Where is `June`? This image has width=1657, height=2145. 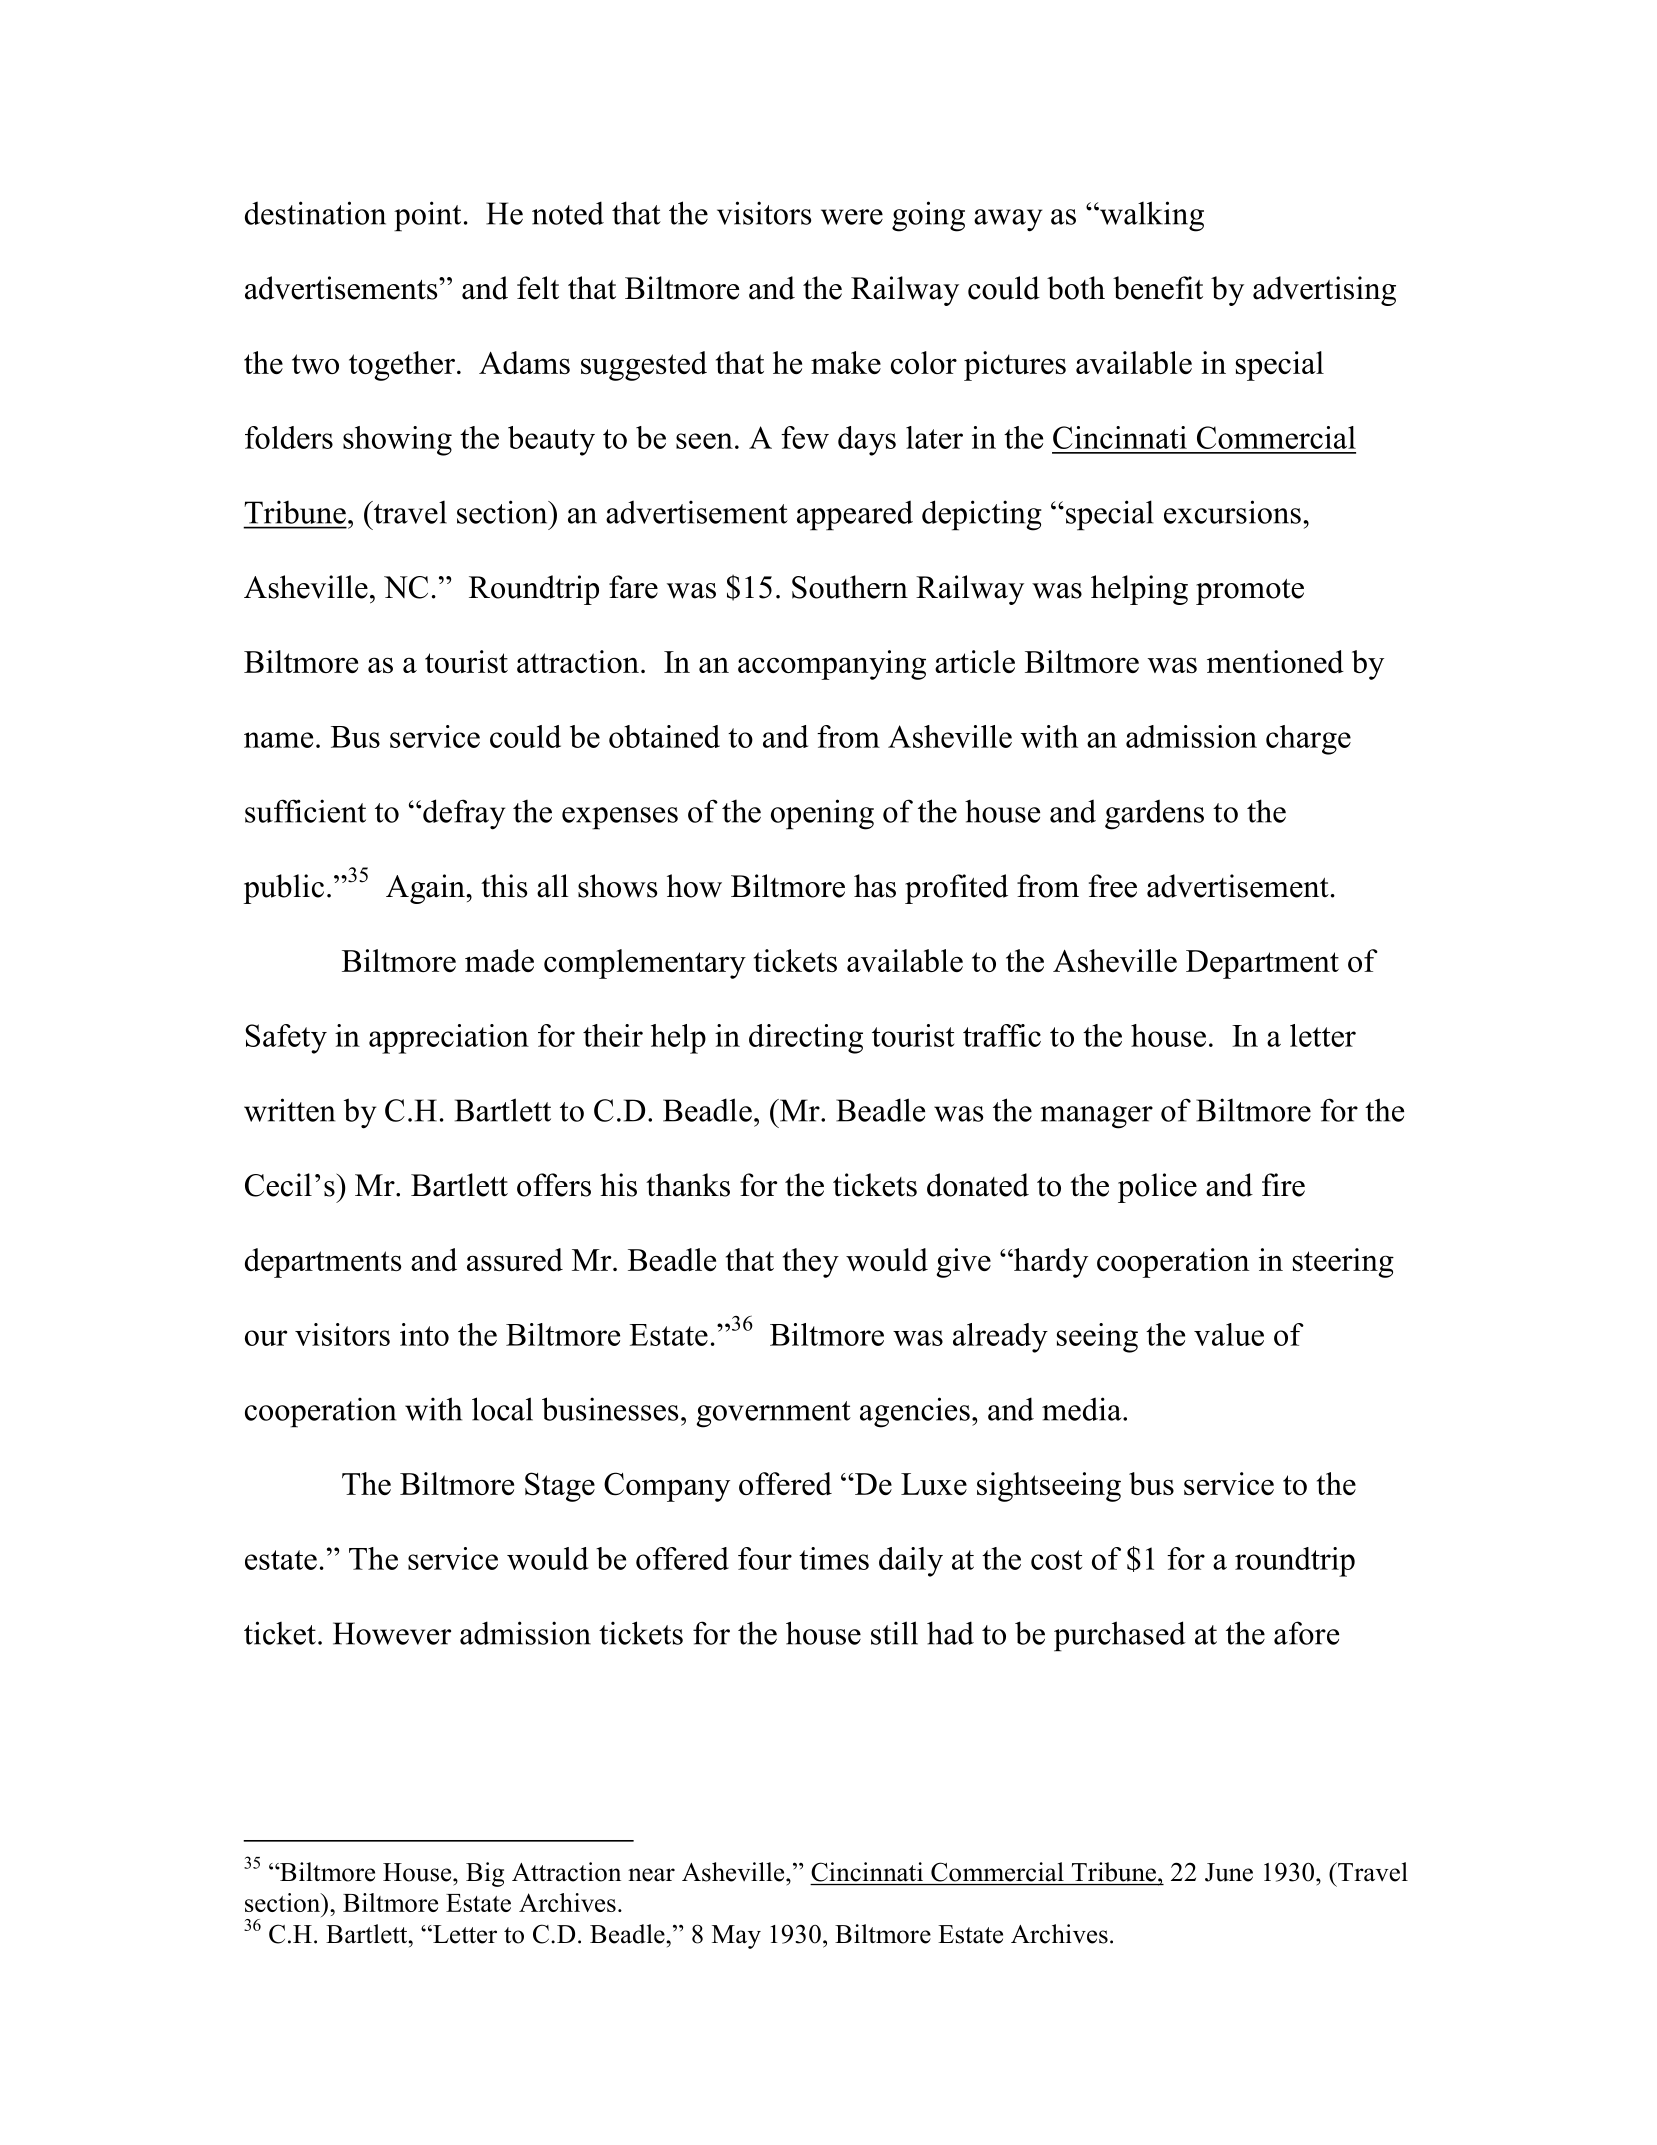 June is located at coordinates (1229, 1872).
